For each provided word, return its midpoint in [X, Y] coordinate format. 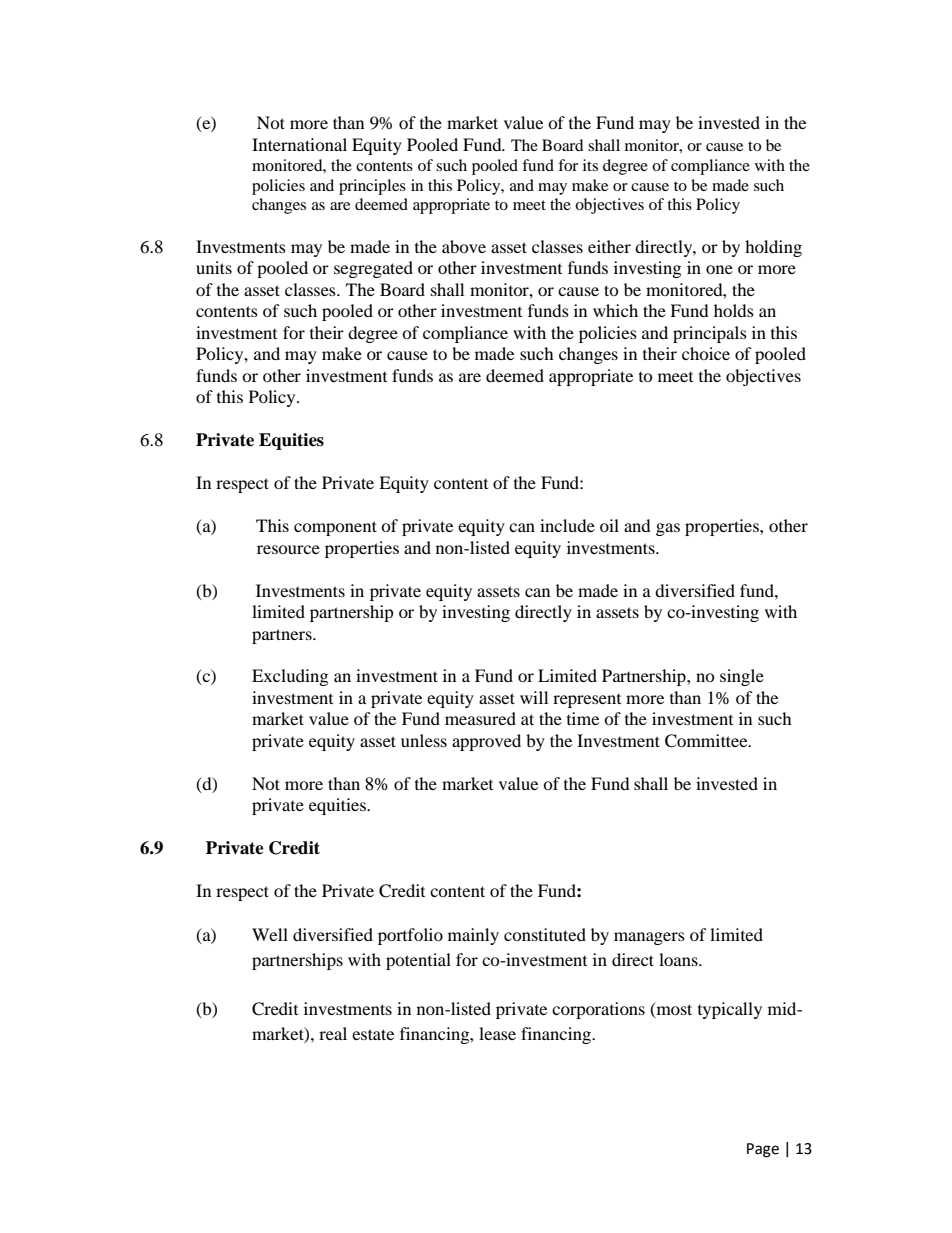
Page [763, 1150]
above [464, 246]
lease [497, 1033]
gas [668, 529]
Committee [707, 741]
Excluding [290, 677]
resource [288, 549]
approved [486, 742]
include [567, 525]
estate [373, 1034]
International [299, 144]
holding [773, 248]
